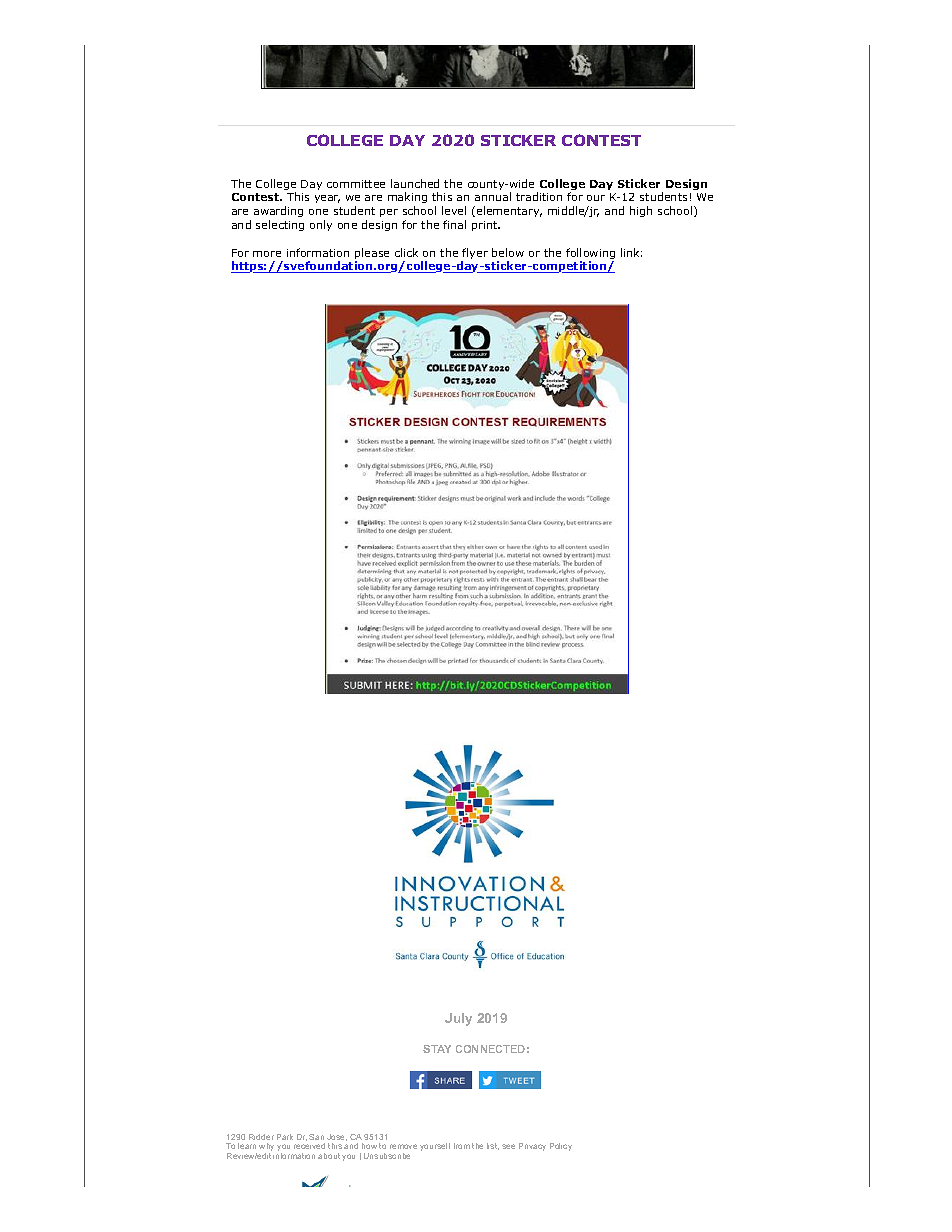 This screenshot has width=952, height=1232. Describe the element at coordinates (462, 1146) in the screenshot. I see `from` at that location.
